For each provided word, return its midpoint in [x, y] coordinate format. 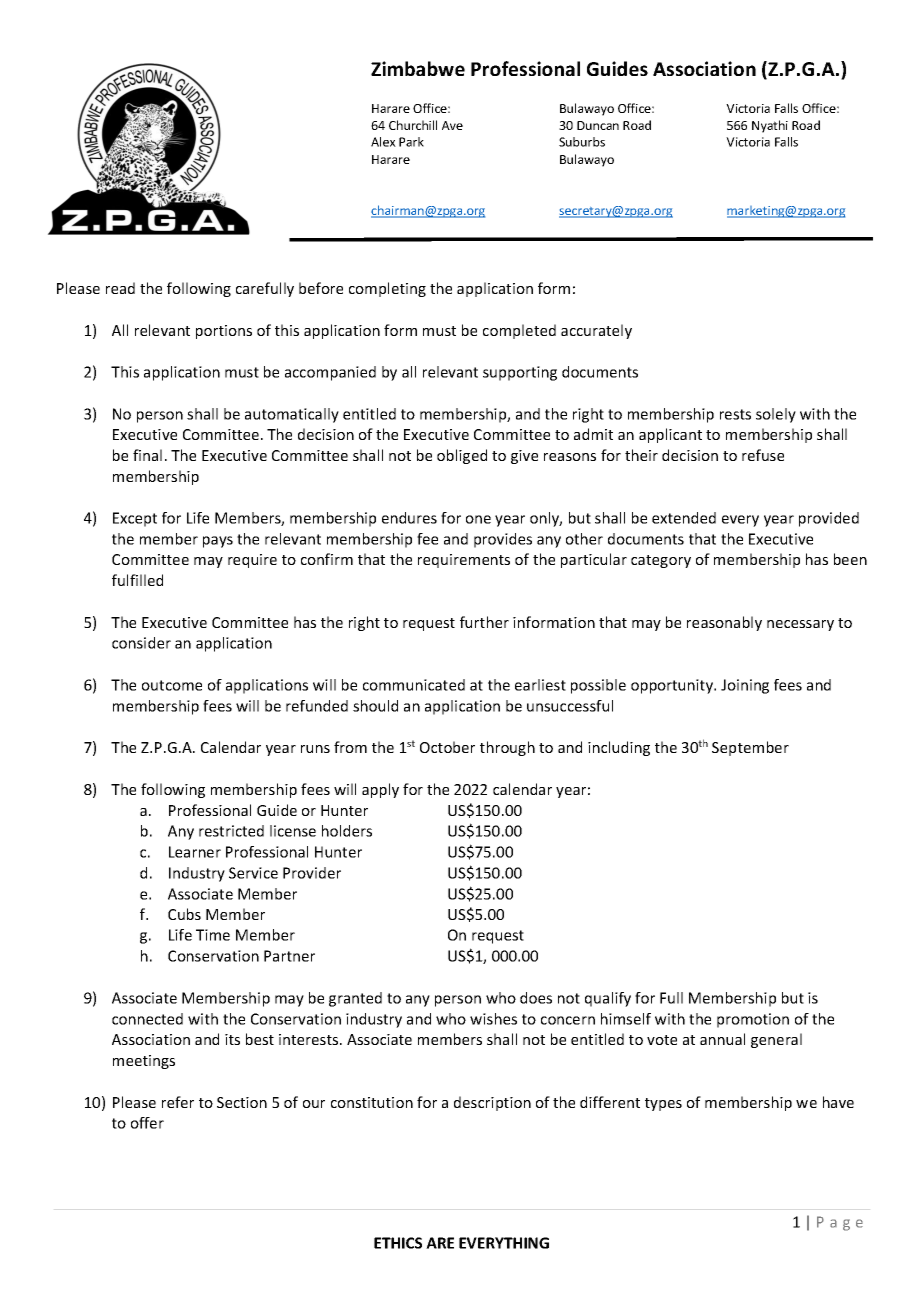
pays [218, 542]
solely [776, 415]
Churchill [413, 125]
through [507, 748]
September [750, 748]
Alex [383, 142]
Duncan [598, 125]
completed [519, 331]
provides [503, 540]
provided [829, 519]
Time [213, 935]
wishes [493, 1019]
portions [224, 332]
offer [147, 1123]
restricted [231, 831]
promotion [753, 1020]
